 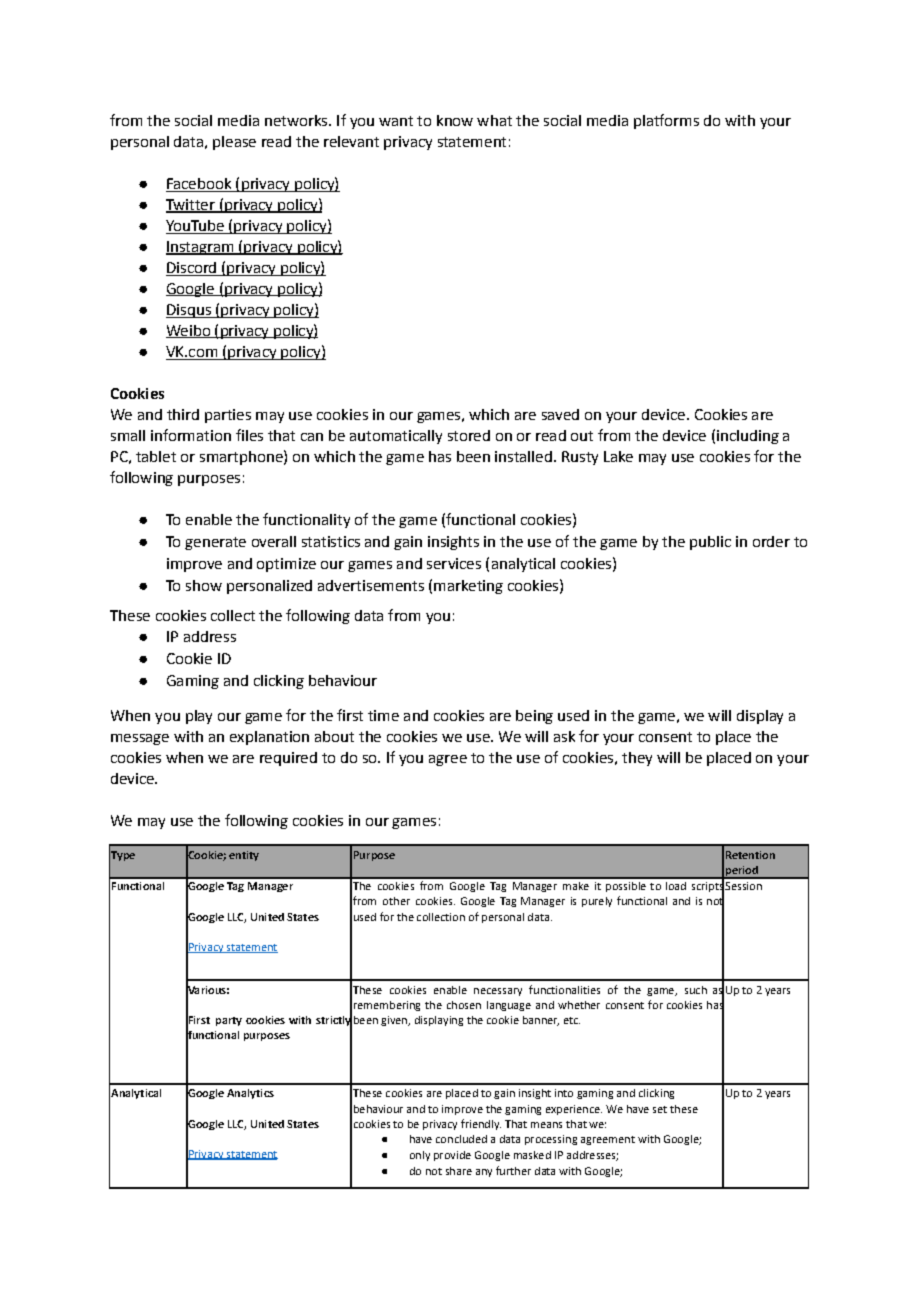 What do you see at coordinates (454, 563) in the document?
I see `services` at bounding box center [454, 563].
